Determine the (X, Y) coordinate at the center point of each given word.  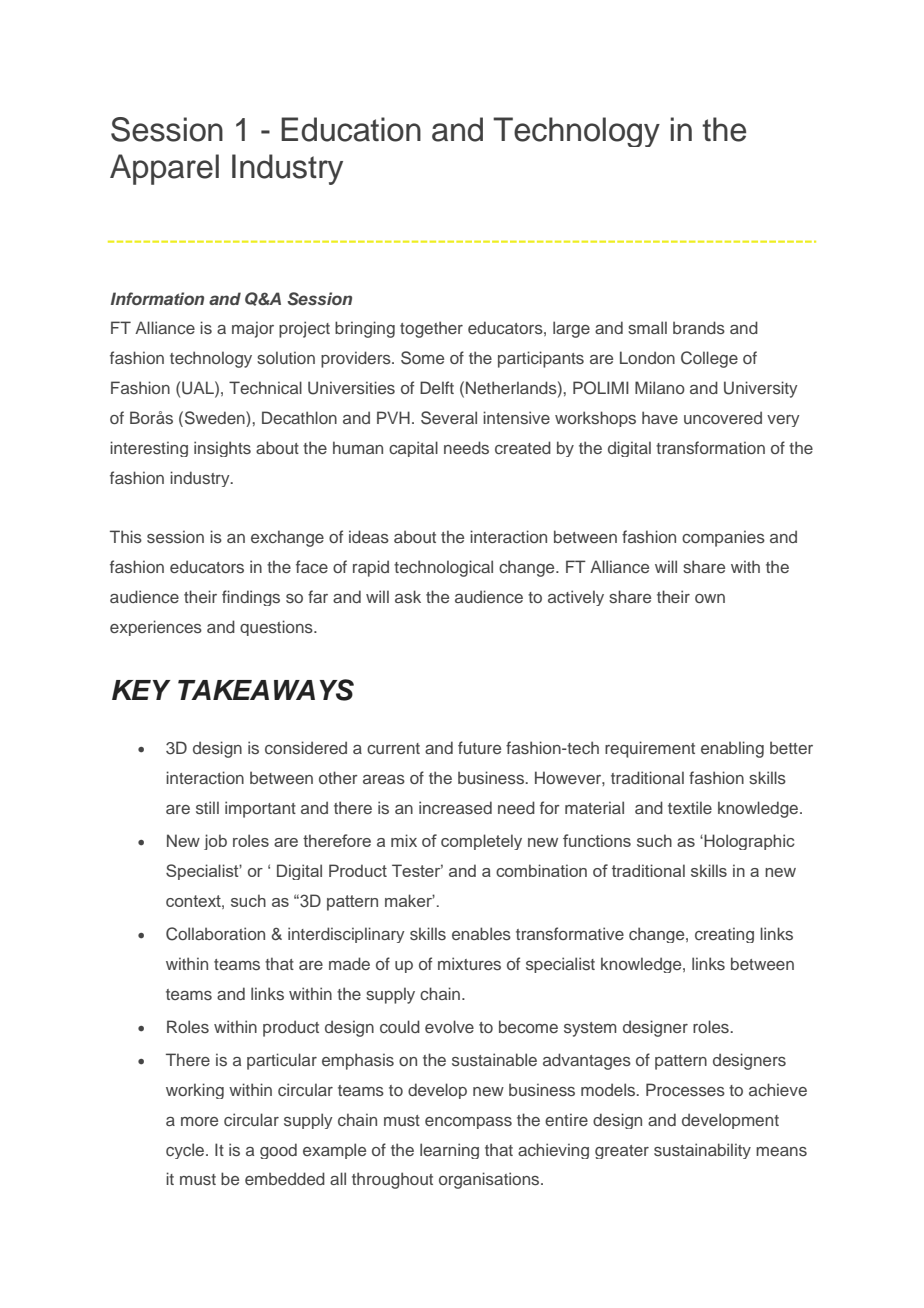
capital (413, 449)
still (207, 807)
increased (455, 807)
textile (690, 807)
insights (222, 449)
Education (351, 129)
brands (699, 327)
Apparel (164, 169)
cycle (186, 1151)
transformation (710, 447)
